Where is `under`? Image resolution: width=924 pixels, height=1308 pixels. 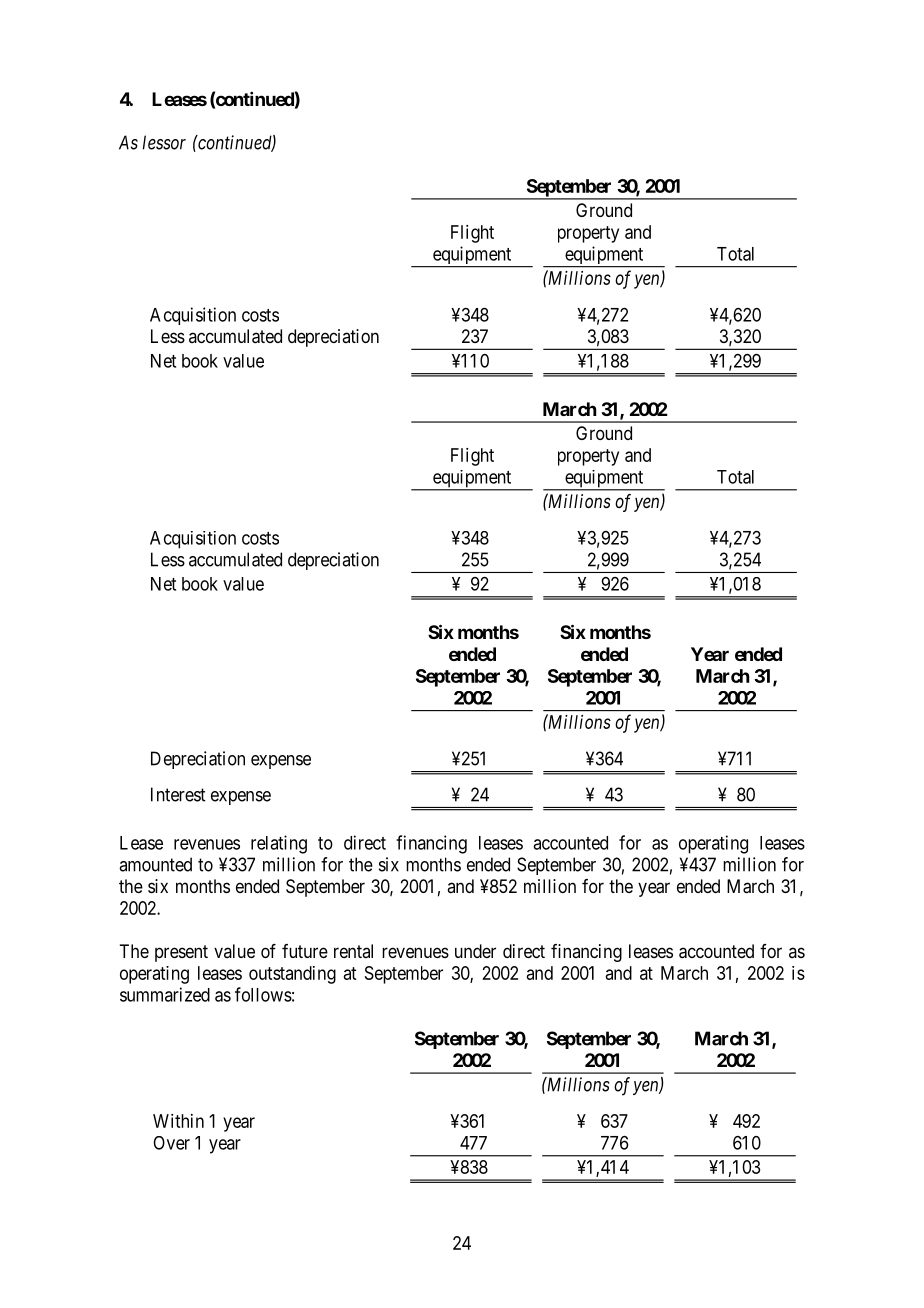
under is located at coordinates (475, 951).
